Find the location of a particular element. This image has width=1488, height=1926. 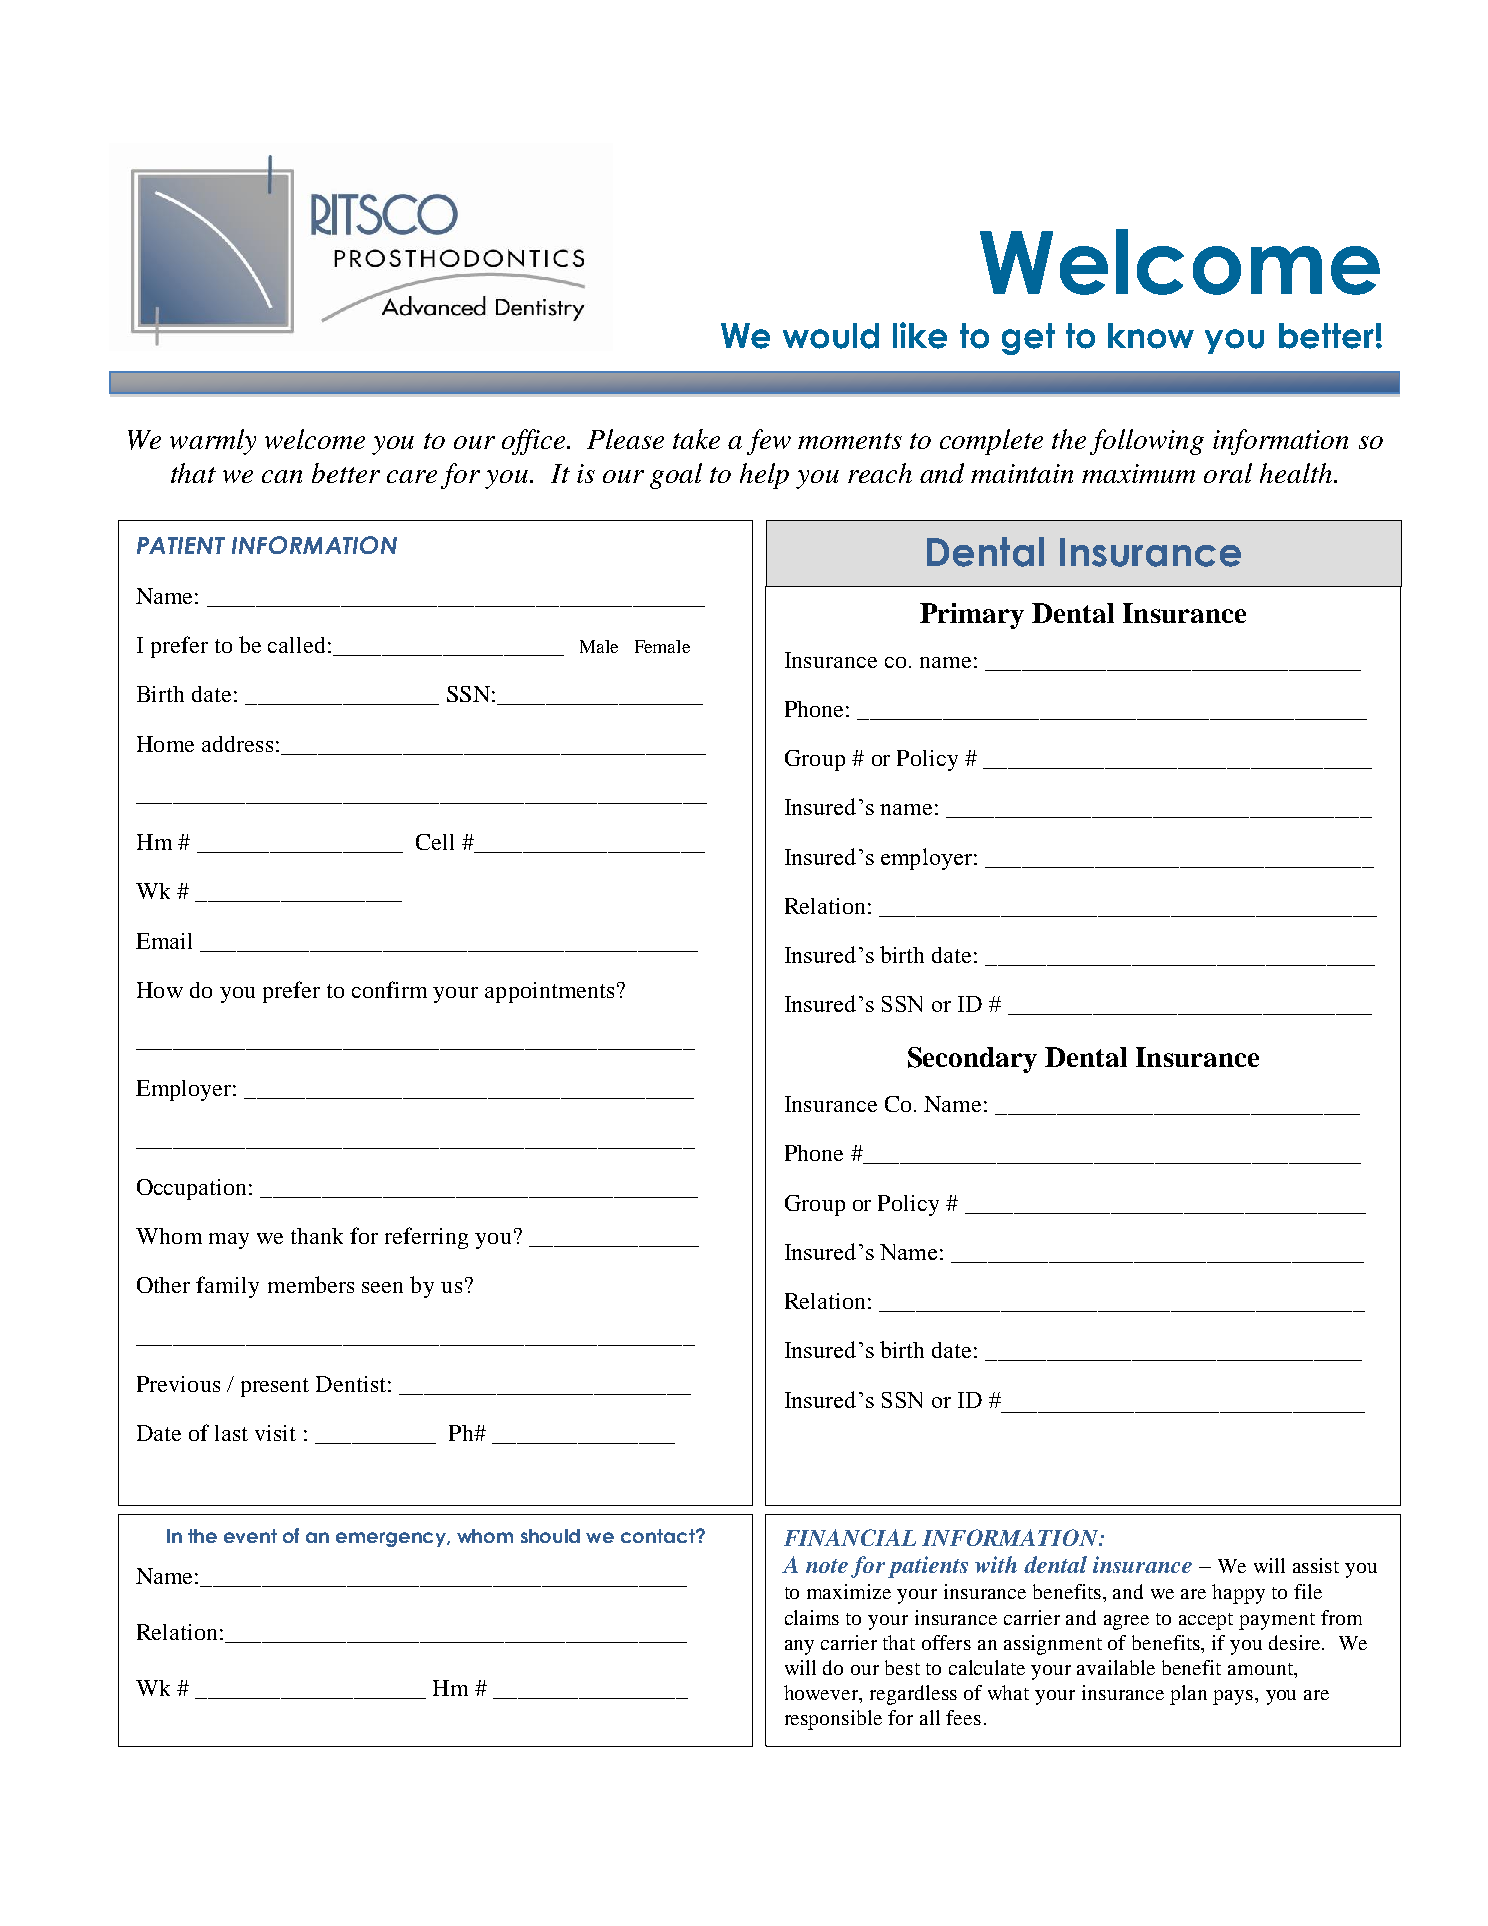

confirm is located at coordinates (389, 989).
